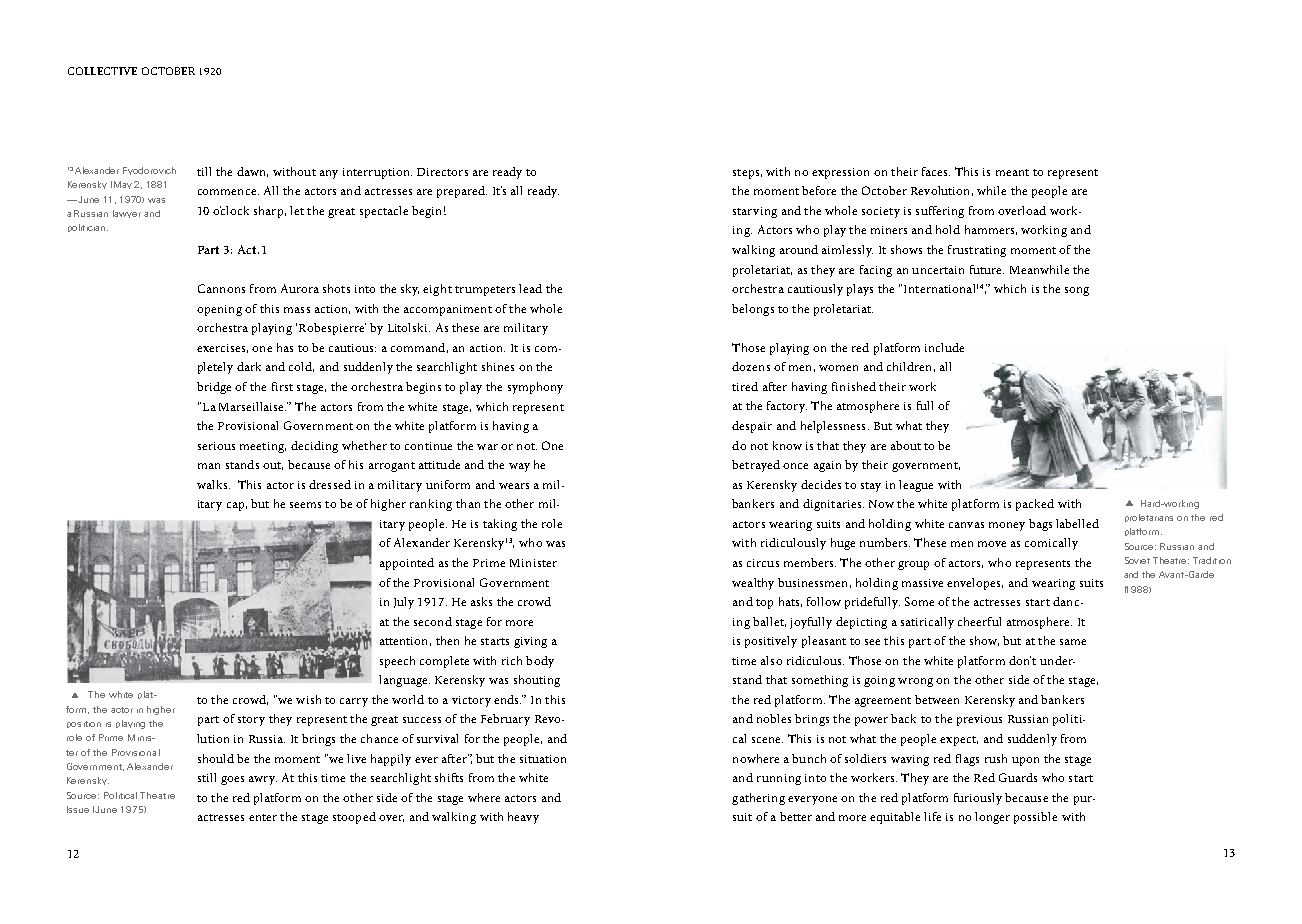 This page has height=924, width=1302. I want to click on wealthy, so click(753, 584).
